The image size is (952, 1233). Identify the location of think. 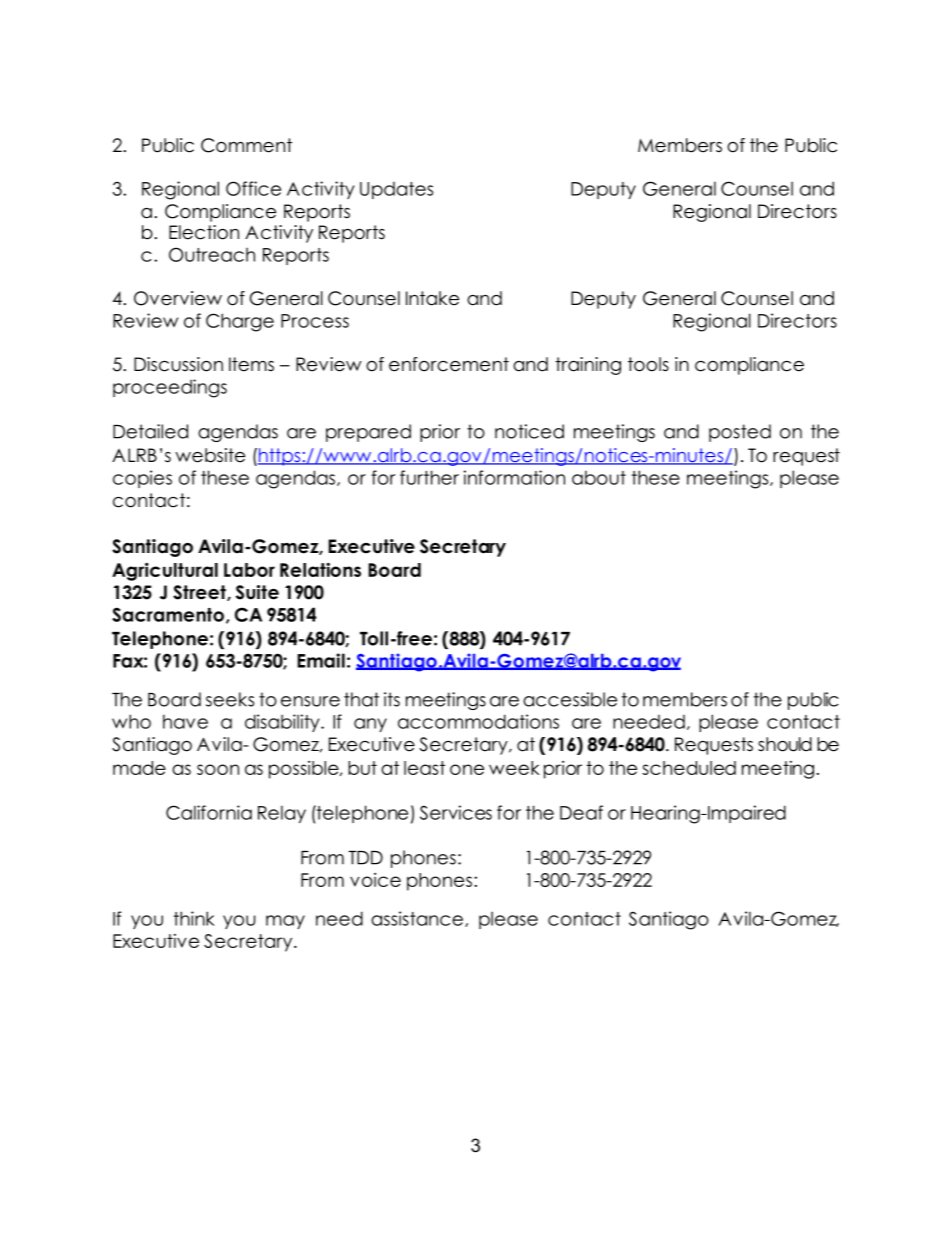
(194, 918).
